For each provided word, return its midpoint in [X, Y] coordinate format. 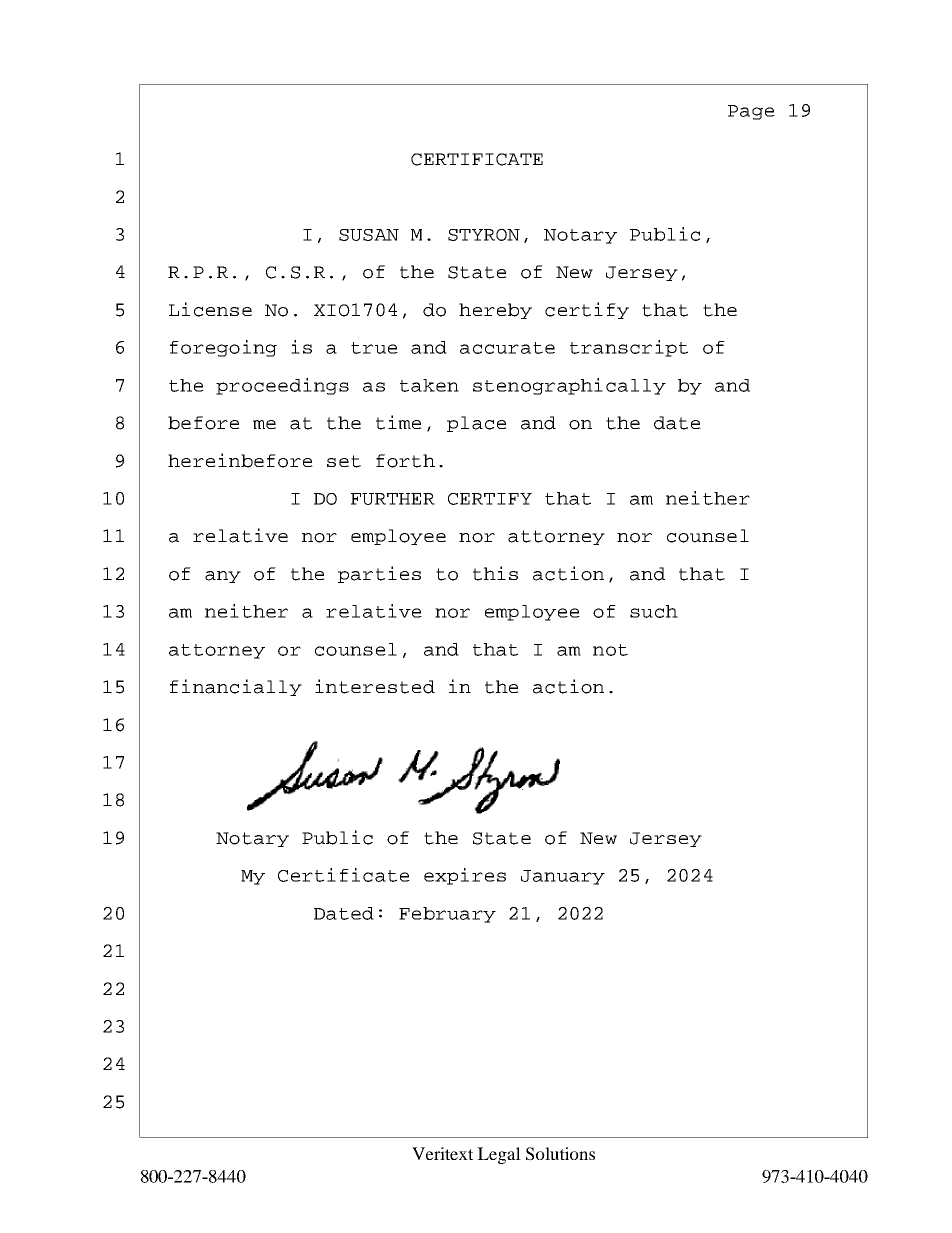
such [654, 611]
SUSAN [369, 235]
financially [236, 687]
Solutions [560, 1154]
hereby [495, 311]
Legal [499, 1155]
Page [751, 112]
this [495, 573]
